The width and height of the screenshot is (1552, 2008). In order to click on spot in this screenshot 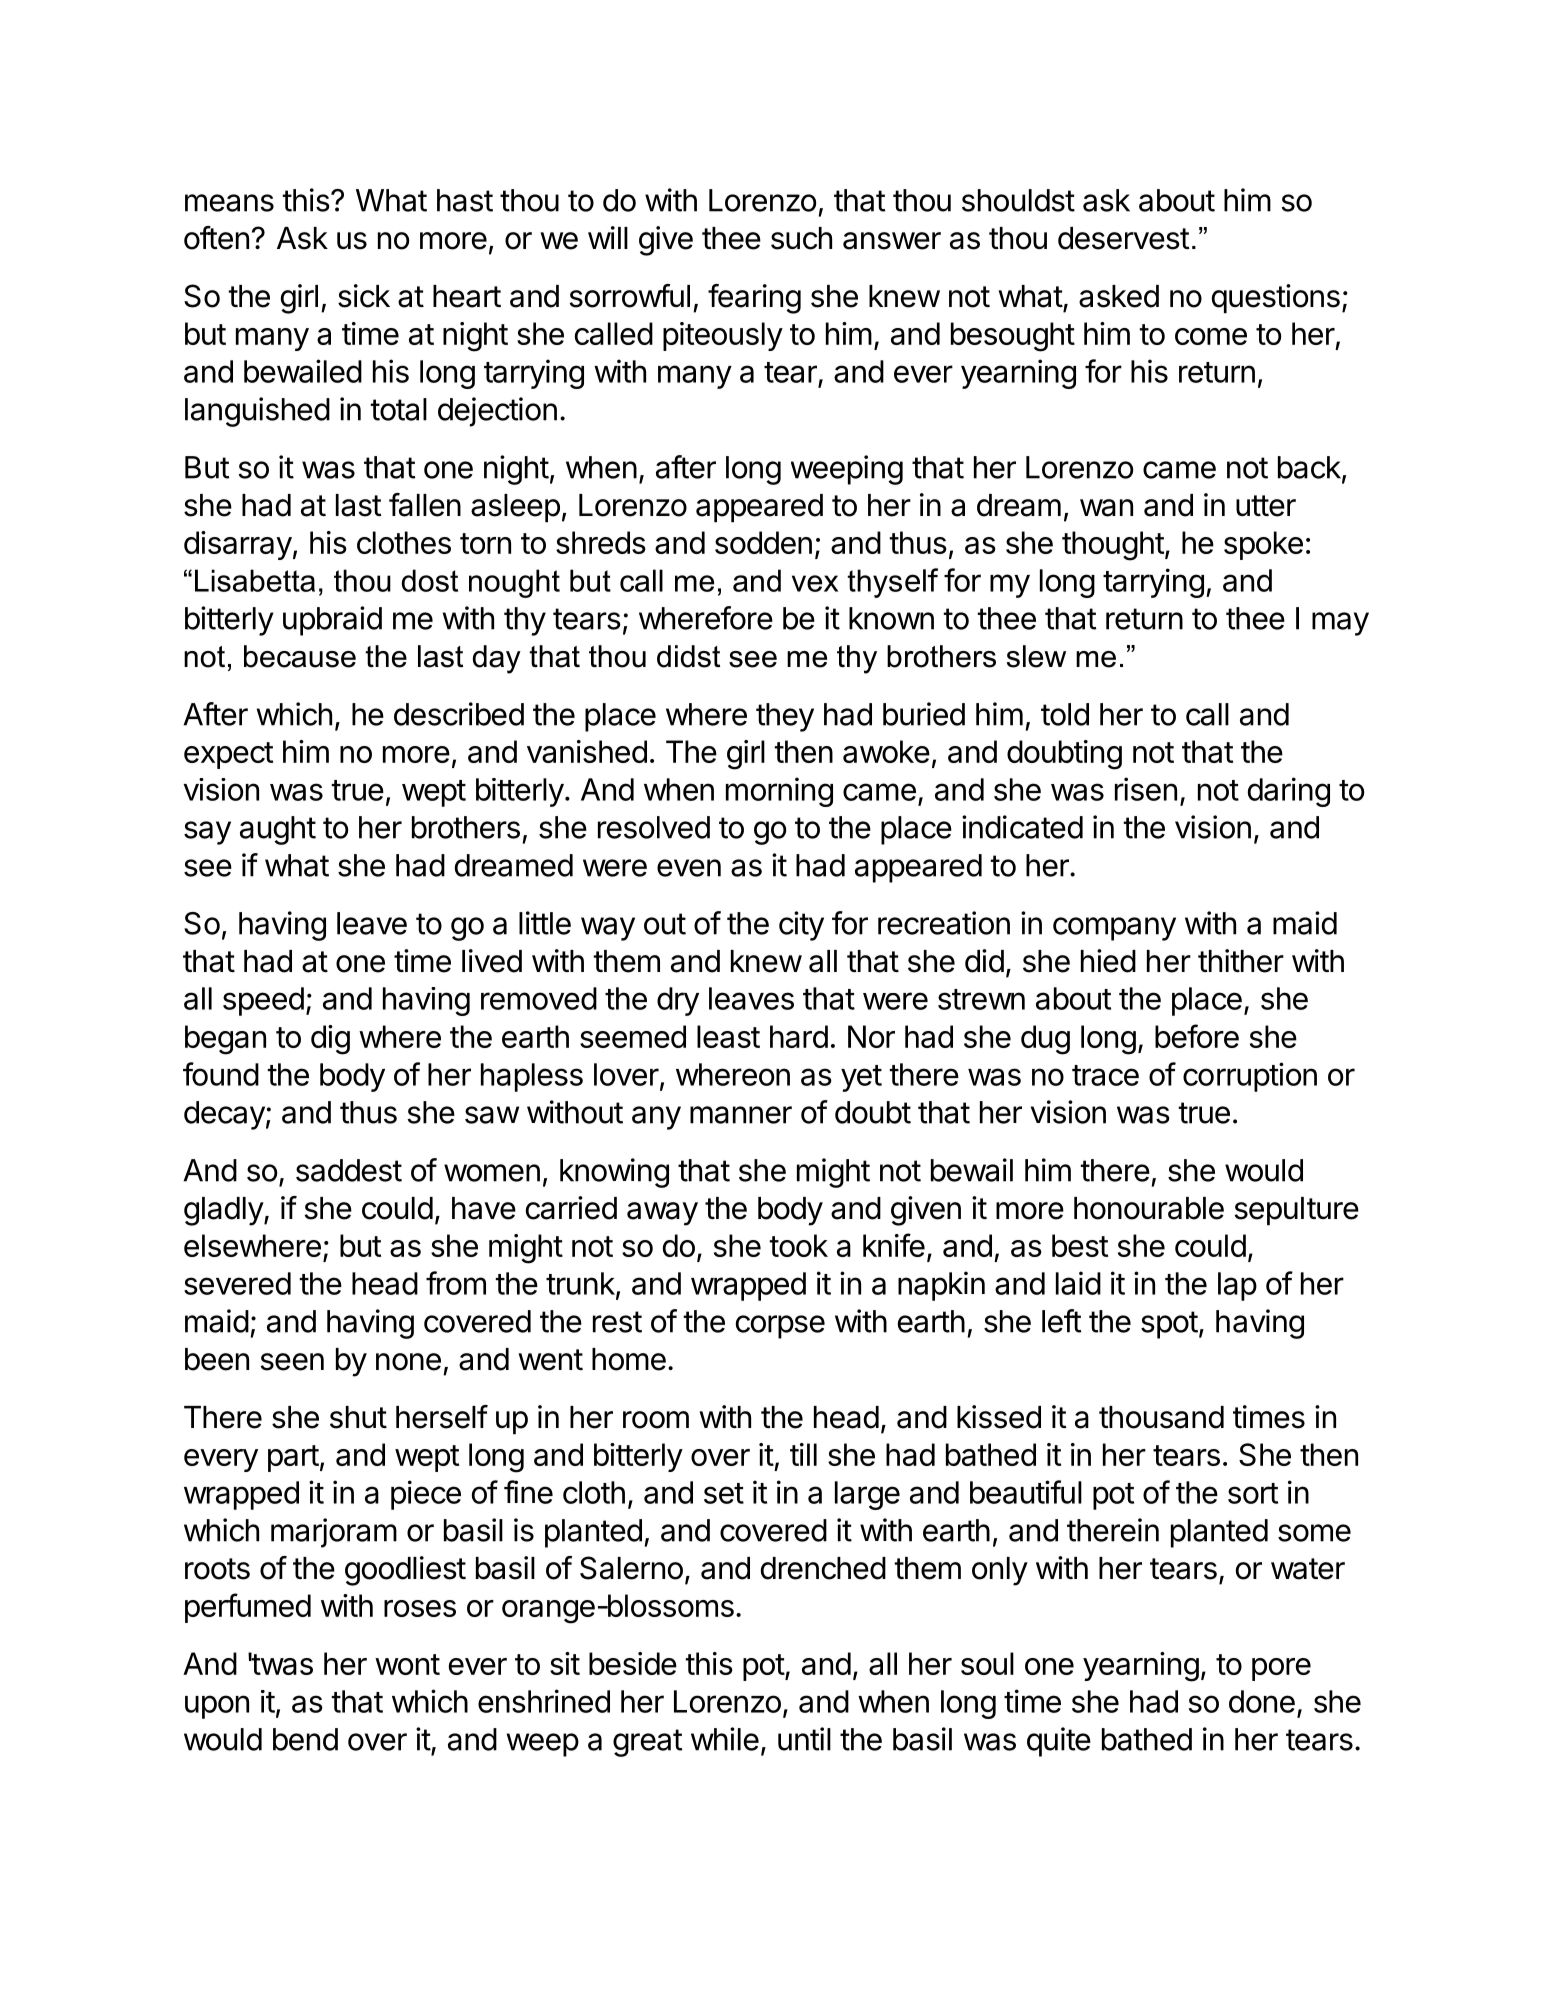, I will do `click(1169, 1325)`.
